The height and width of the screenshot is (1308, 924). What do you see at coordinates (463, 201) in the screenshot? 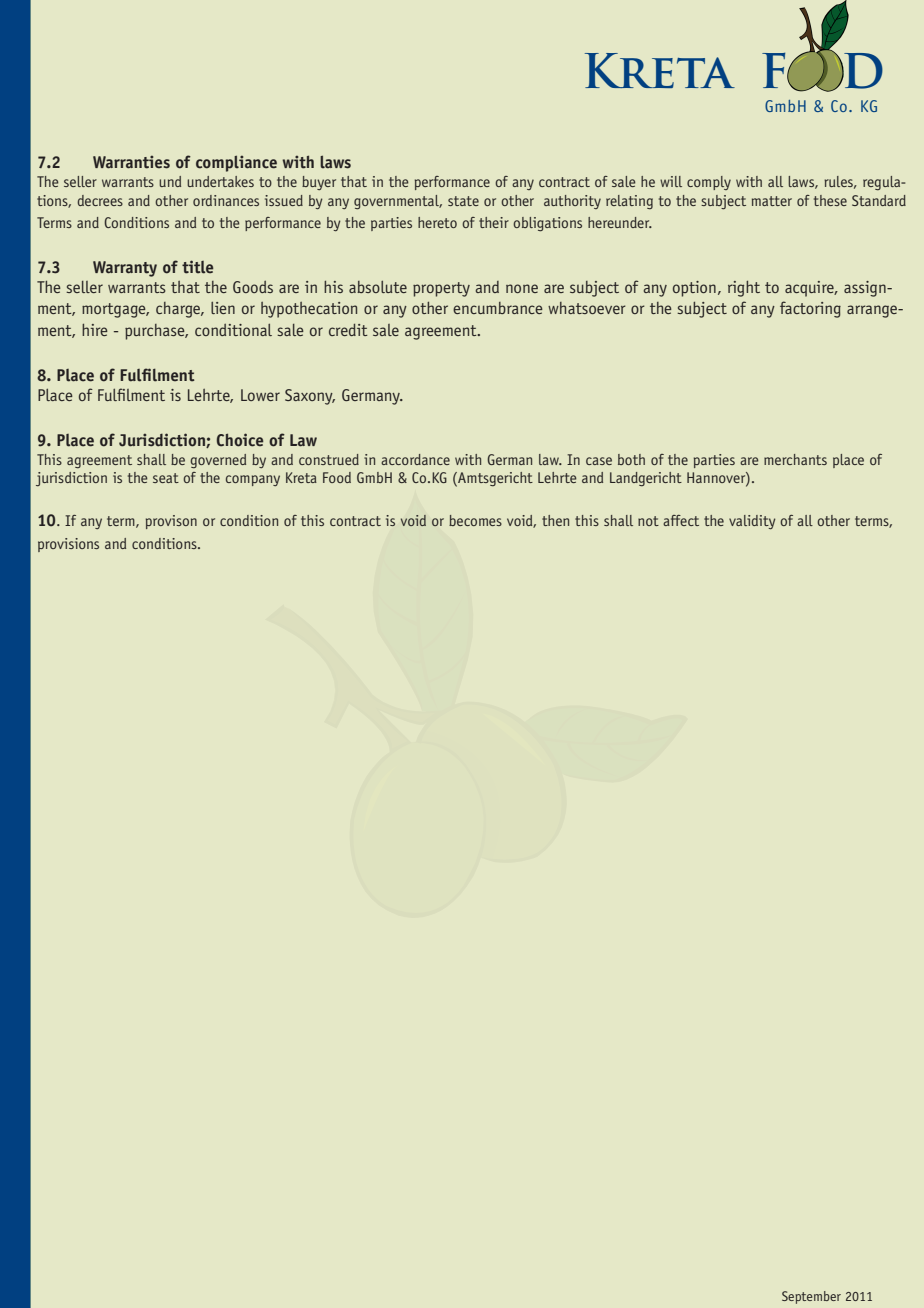
I see `state` at bounding box center [463, 201].
